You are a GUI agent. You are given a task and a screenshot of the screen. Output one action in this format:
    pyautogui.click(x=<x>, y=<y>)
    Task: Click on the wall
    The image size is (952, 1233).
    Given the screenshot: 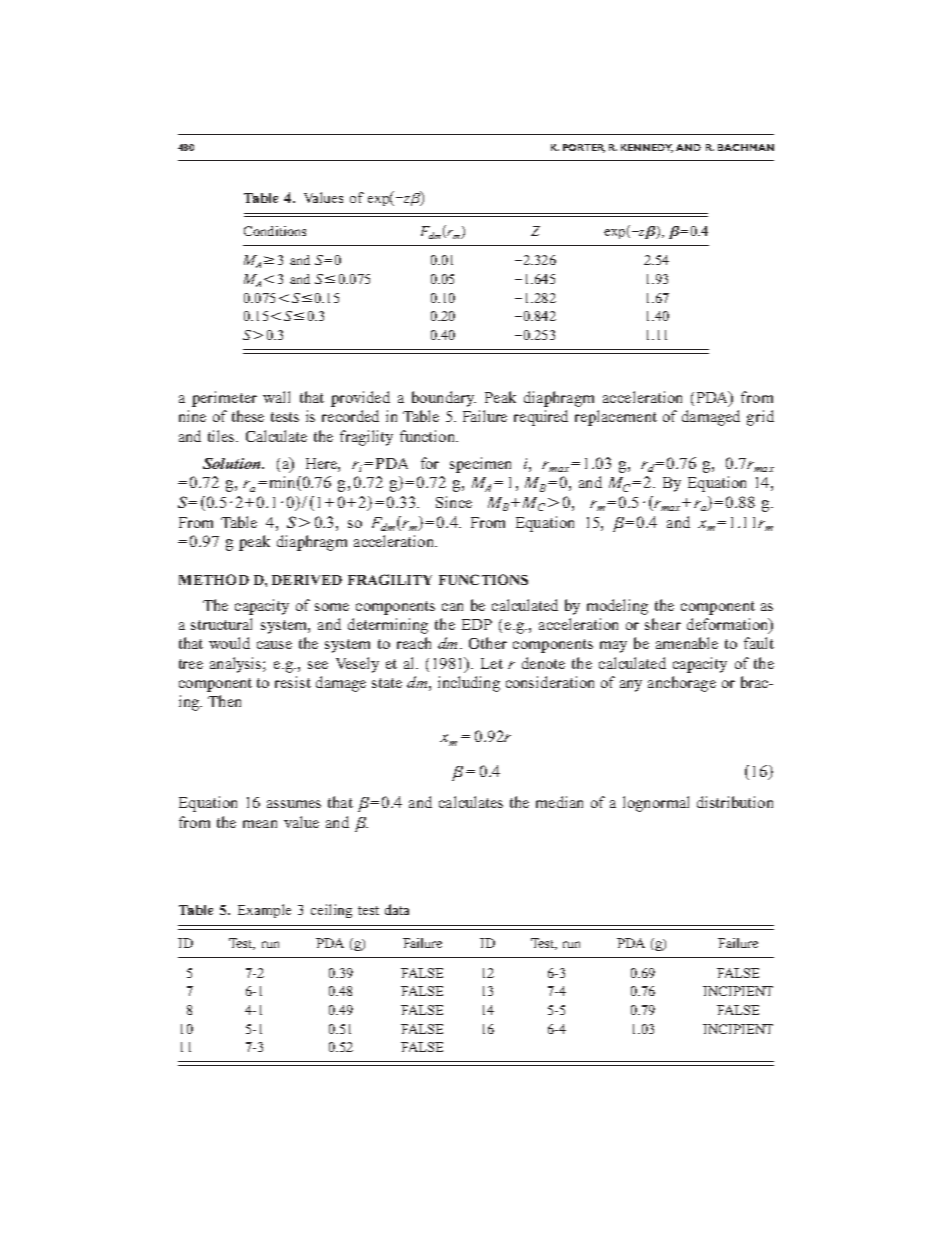 What is the action you would take?
    pyautogui.click(x=276, y=397)
